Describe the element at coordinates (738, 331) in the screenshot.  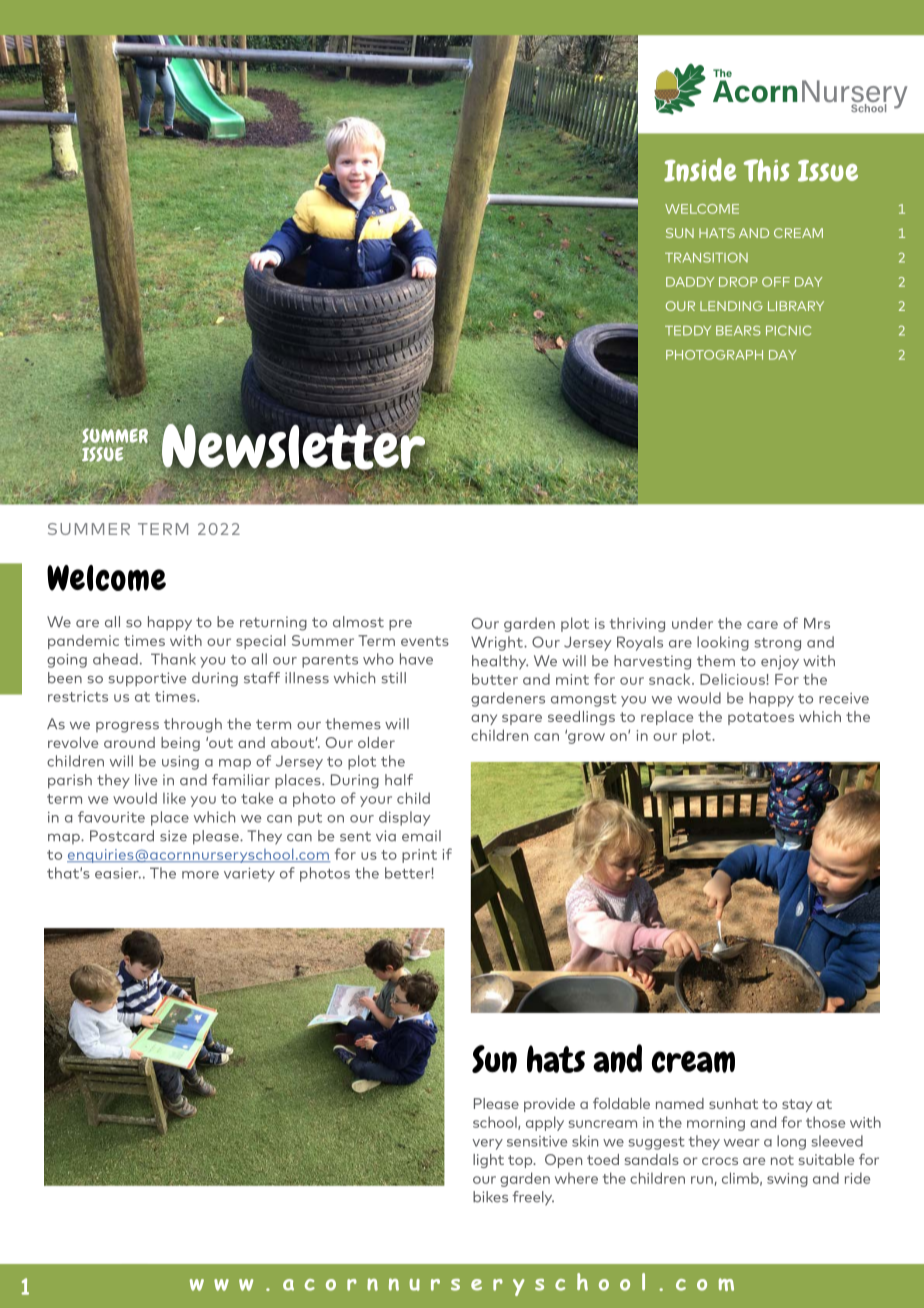
I see `BEARS` at that location.
